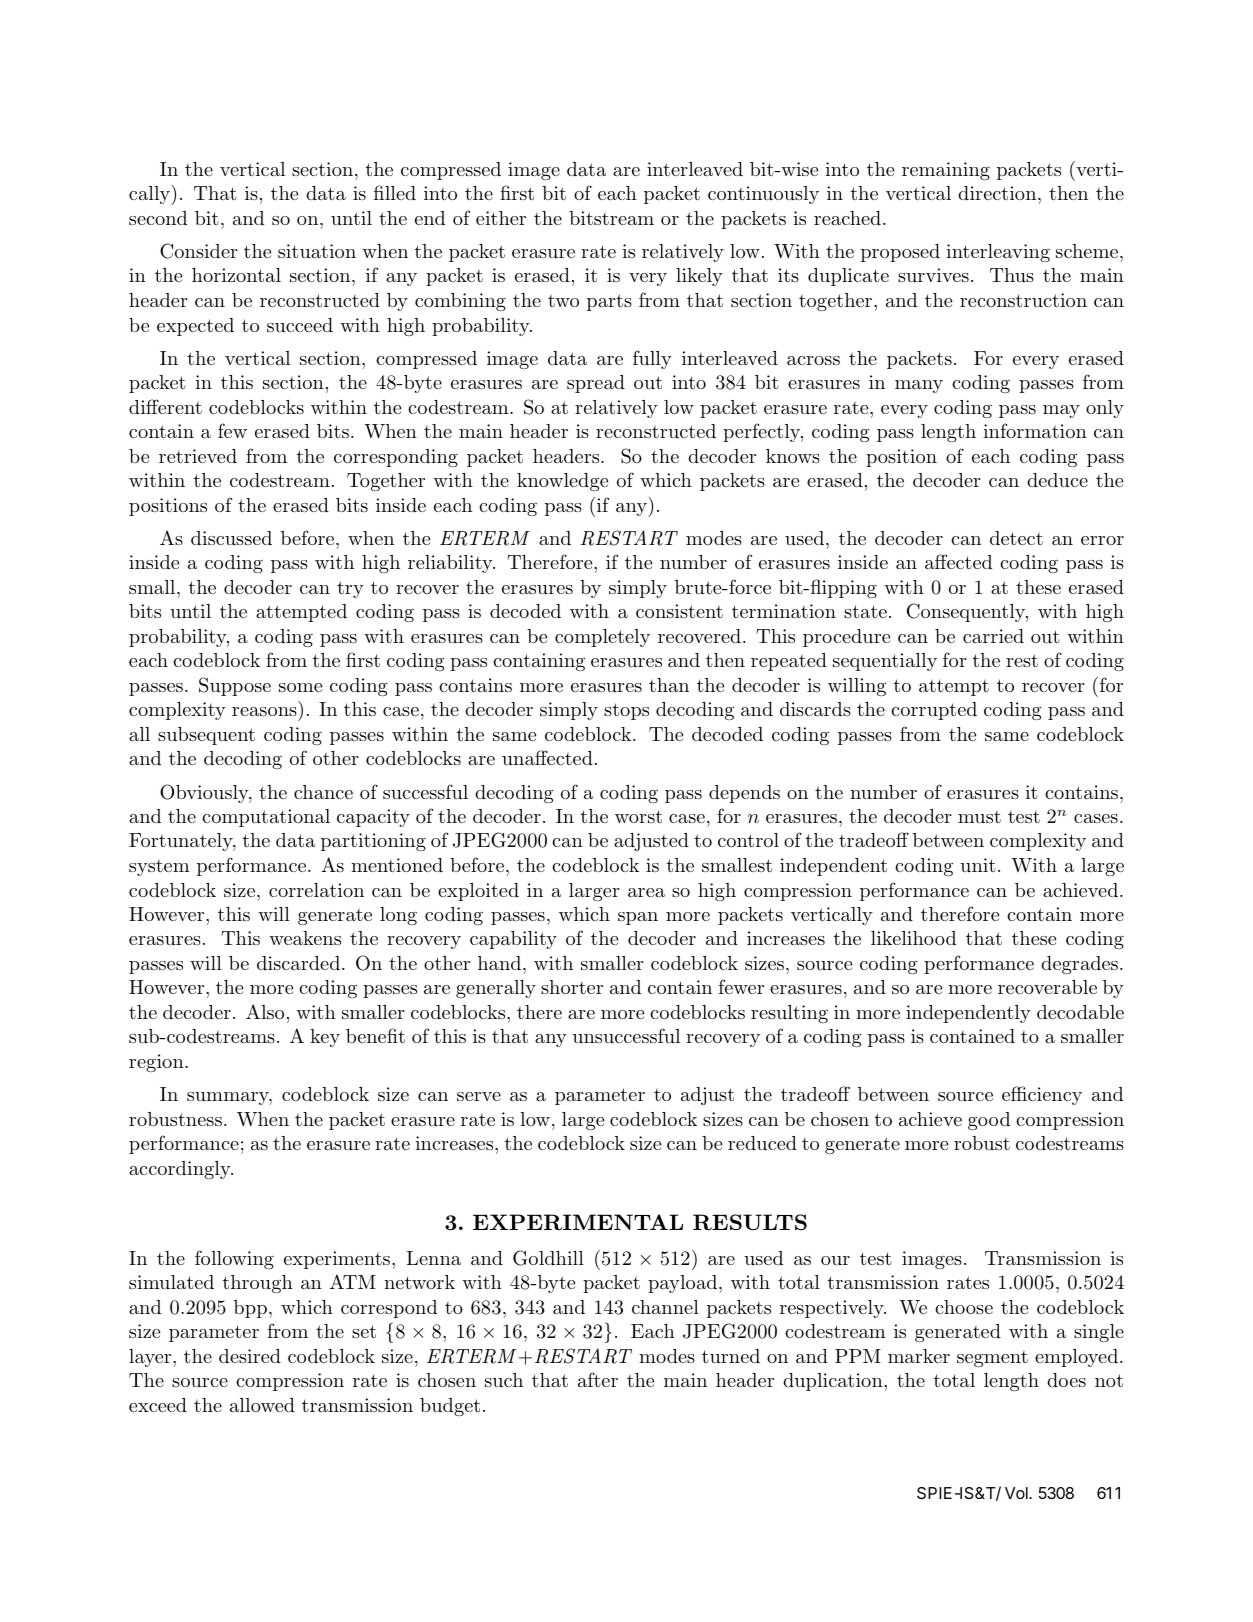 This screenshot has height=1622, width=1253. What do you see at coordinates (978, 865) in the screenshot?
I see `unit` at bounding box center [978, 865].
